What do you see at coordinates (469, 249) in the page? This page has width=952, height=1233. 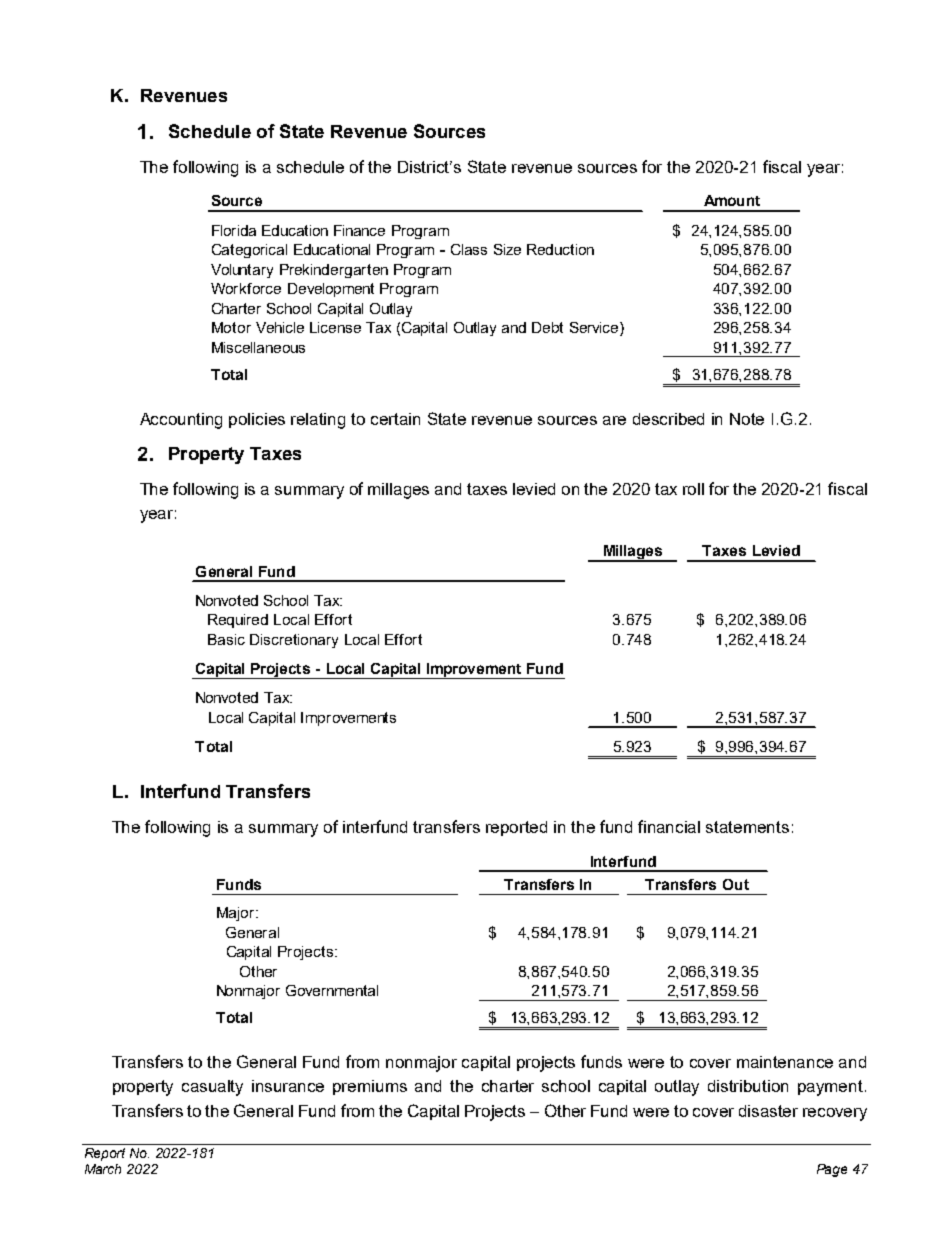 I see `Class` at bounding box center [469, 249].
